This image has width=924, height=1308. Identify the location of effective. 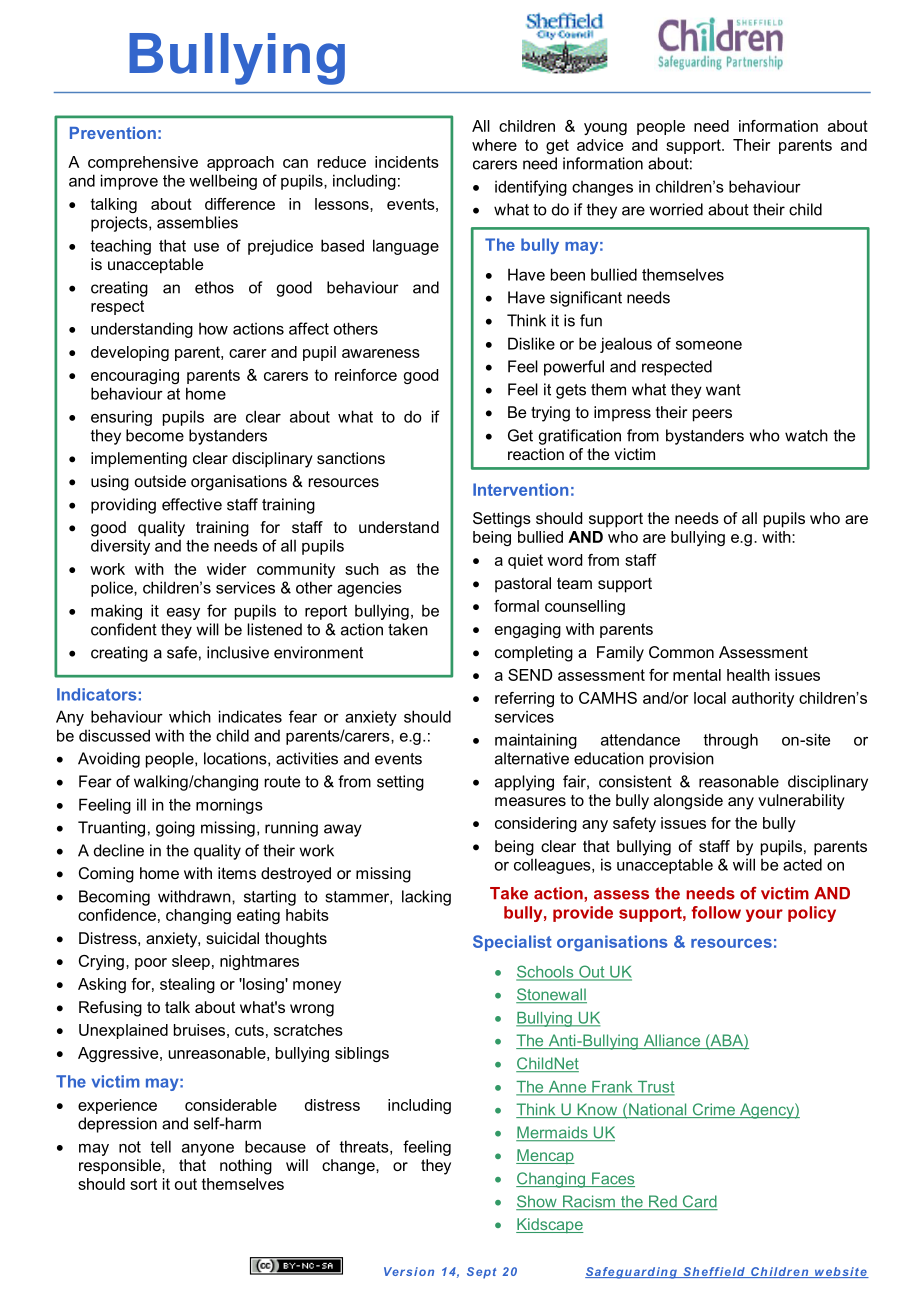
(192, 504).
